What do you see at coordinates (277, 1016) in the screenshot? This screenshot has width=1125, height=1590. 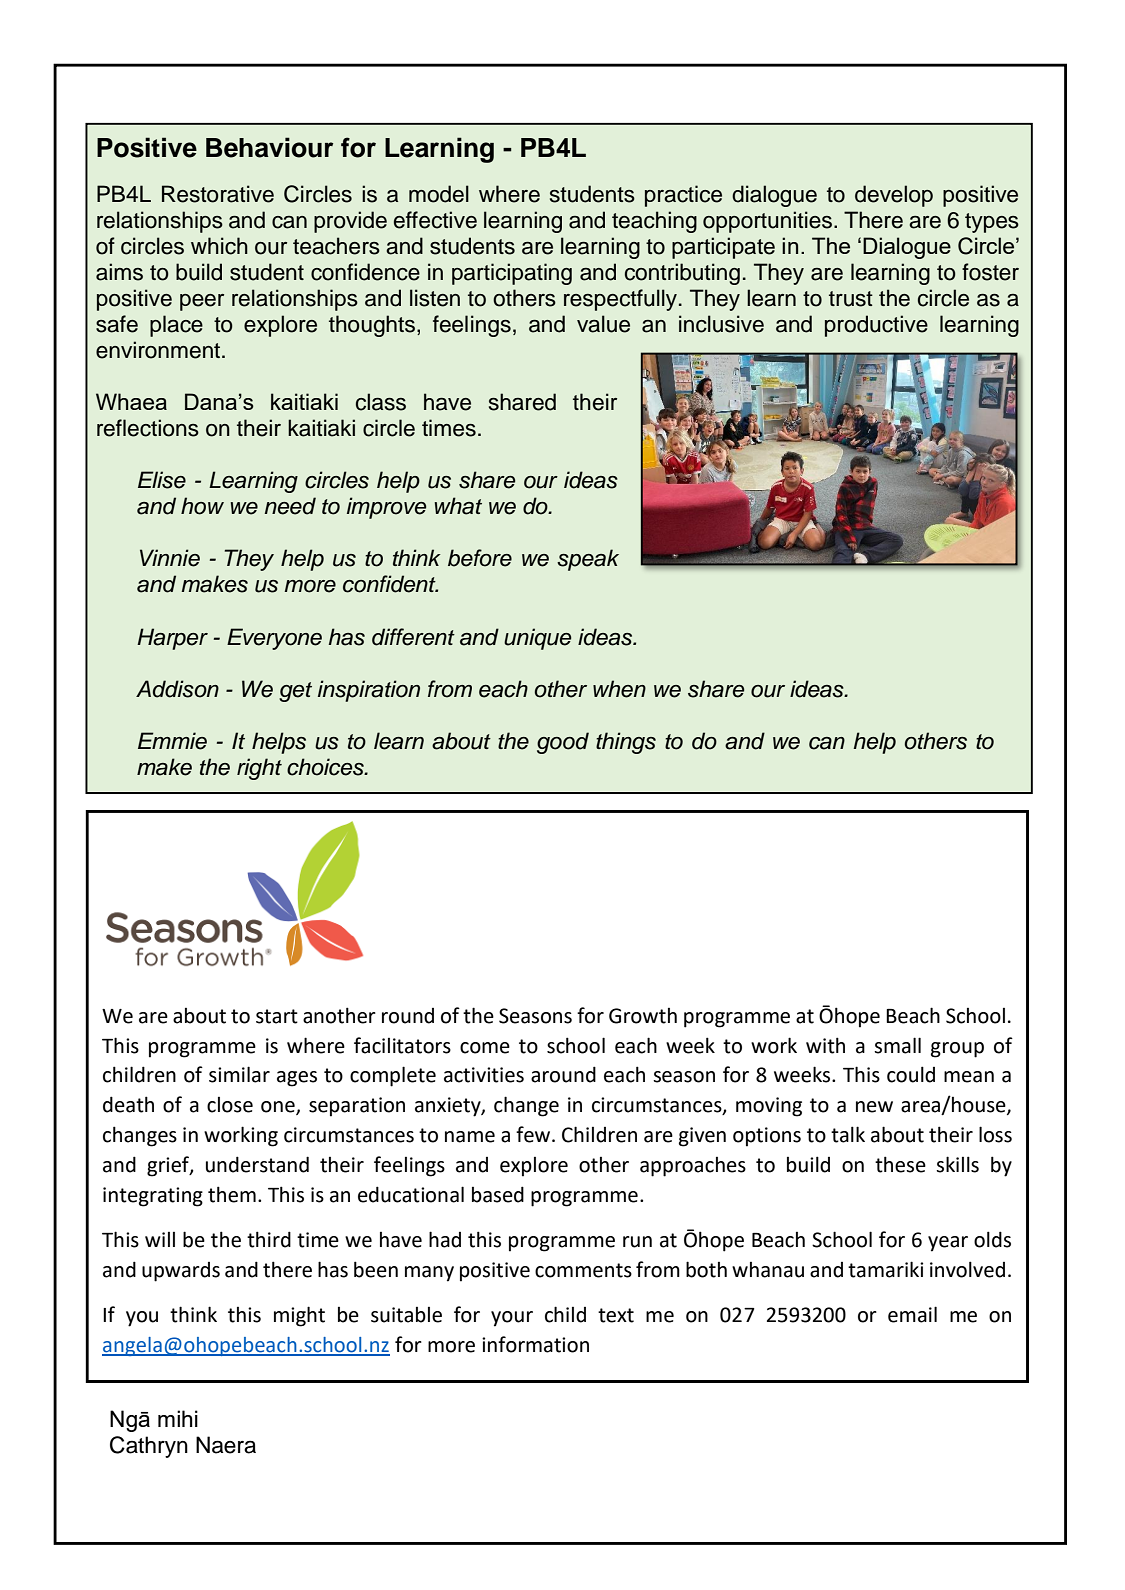 I see `start` at bounding box center [277, 1016].
